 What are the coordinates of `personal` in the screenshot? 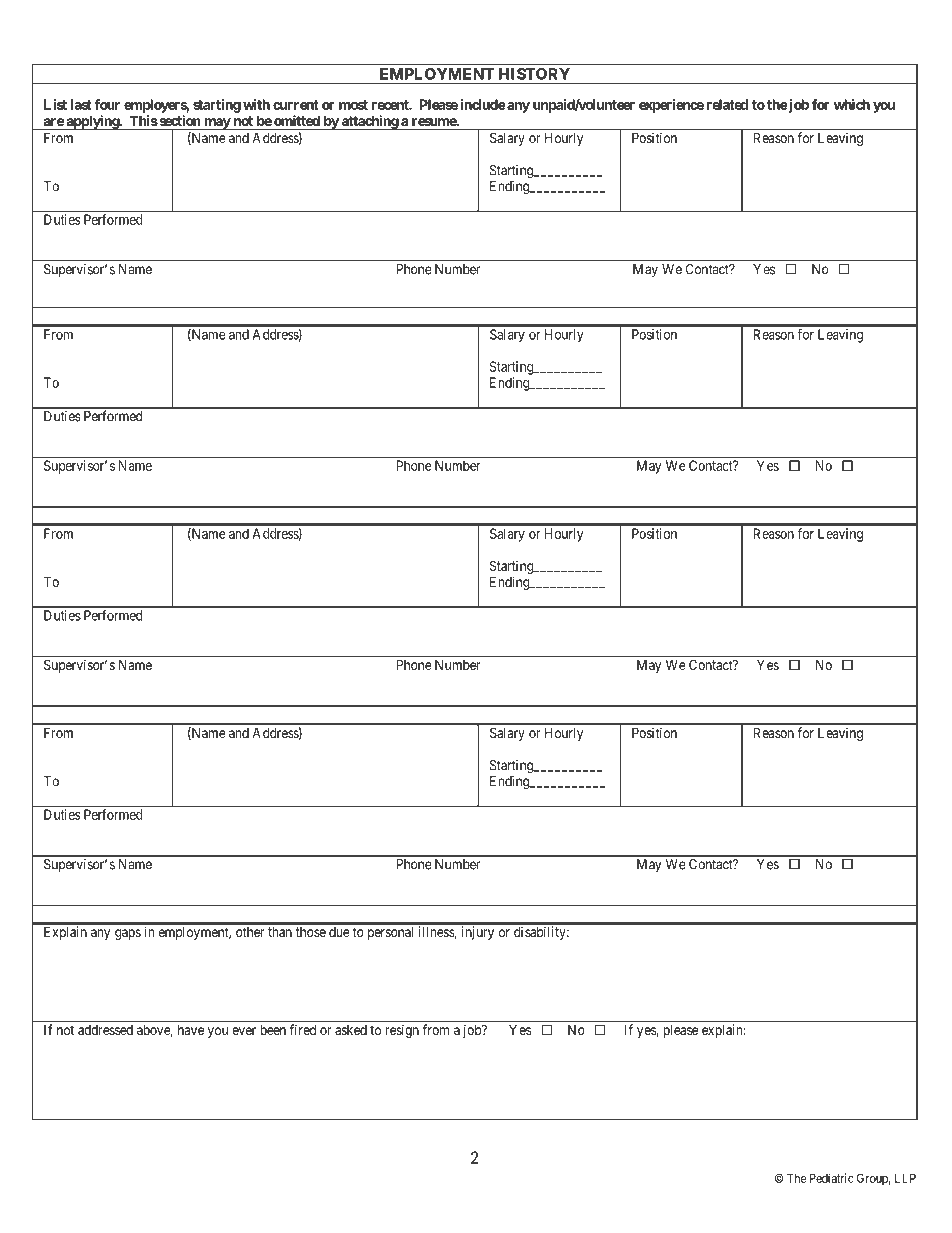 It's located at (390, 933).
